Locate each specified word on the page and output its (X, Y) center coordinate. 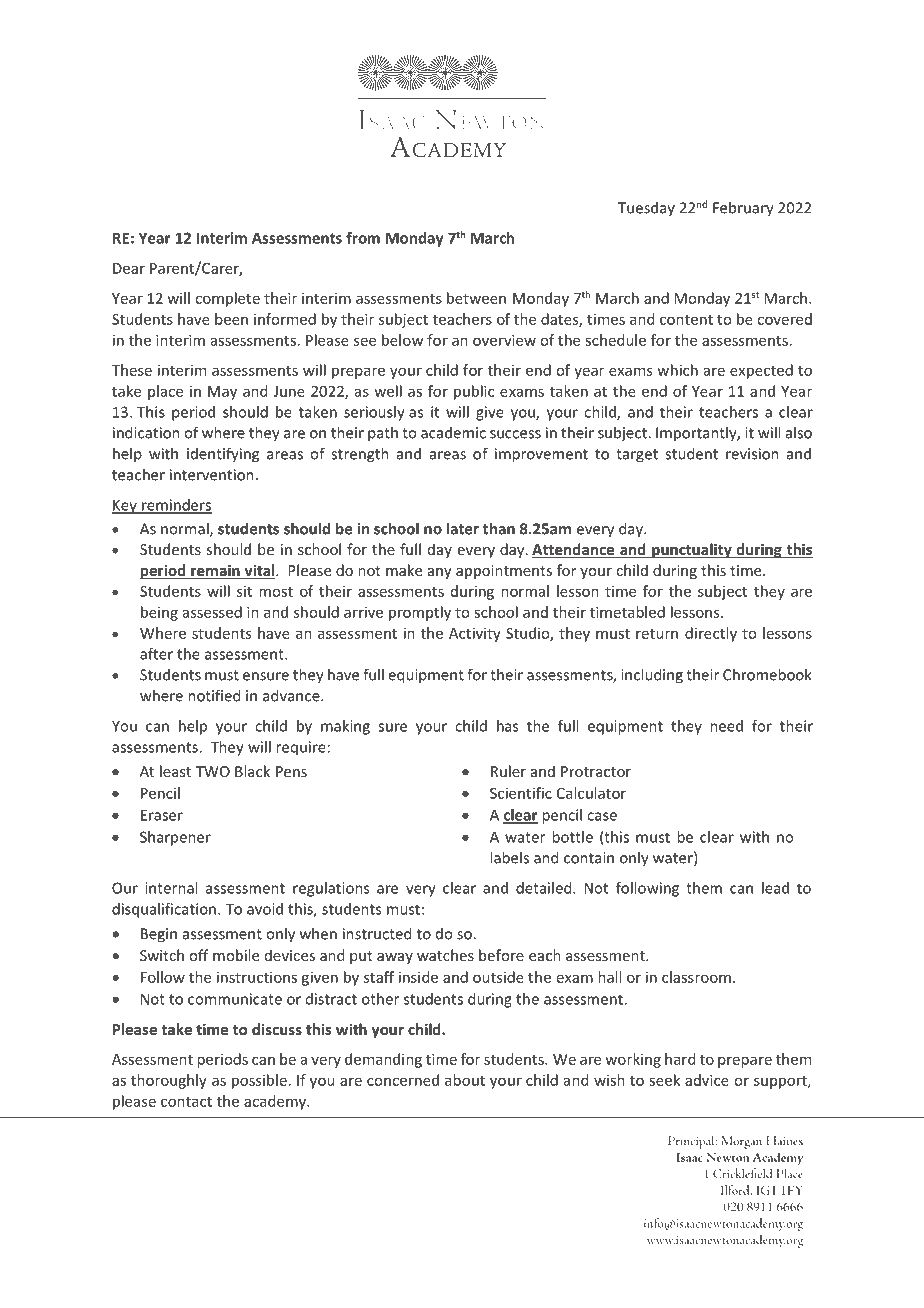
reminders (176, 506)
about (465, 1080)
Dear (129, 268)
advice (707, 1080)
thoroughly (169, 1081)
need (726, 726)
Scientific (521, 793)
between (476, 298)
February (743, 209)
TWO (213, 771)
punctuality (692, 551)
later (463, 528)
